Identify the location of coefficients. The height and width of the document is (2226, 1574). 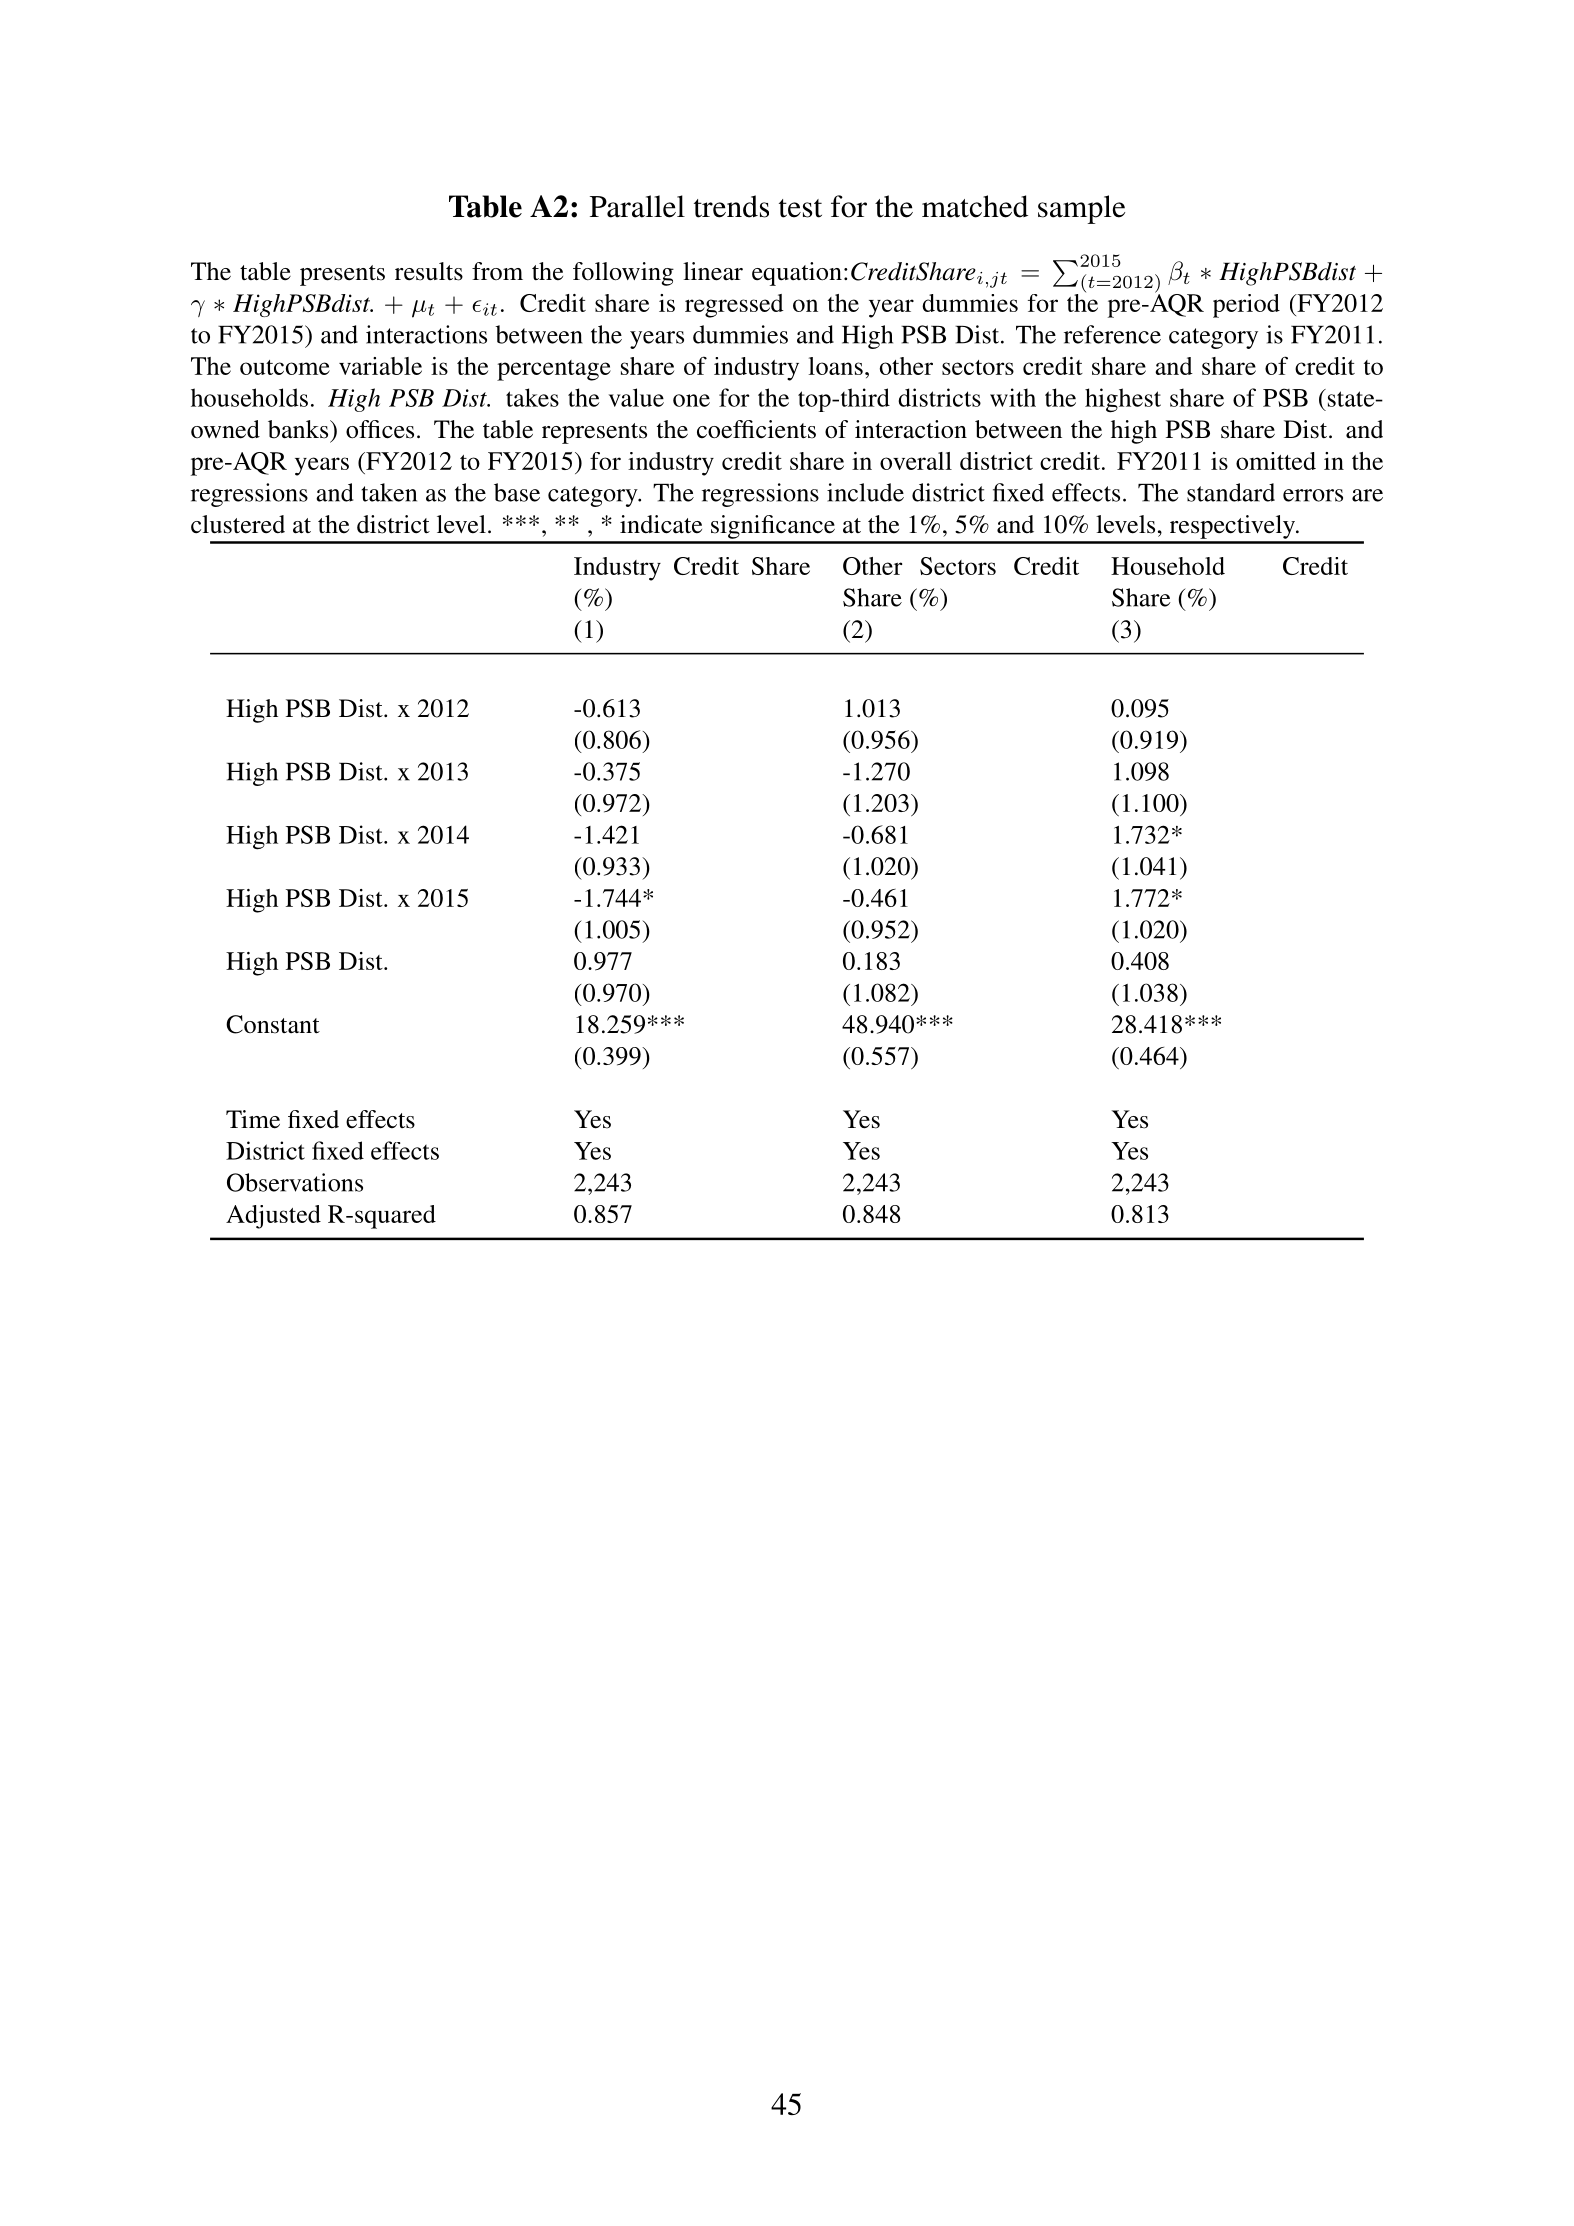
(756, 429).
